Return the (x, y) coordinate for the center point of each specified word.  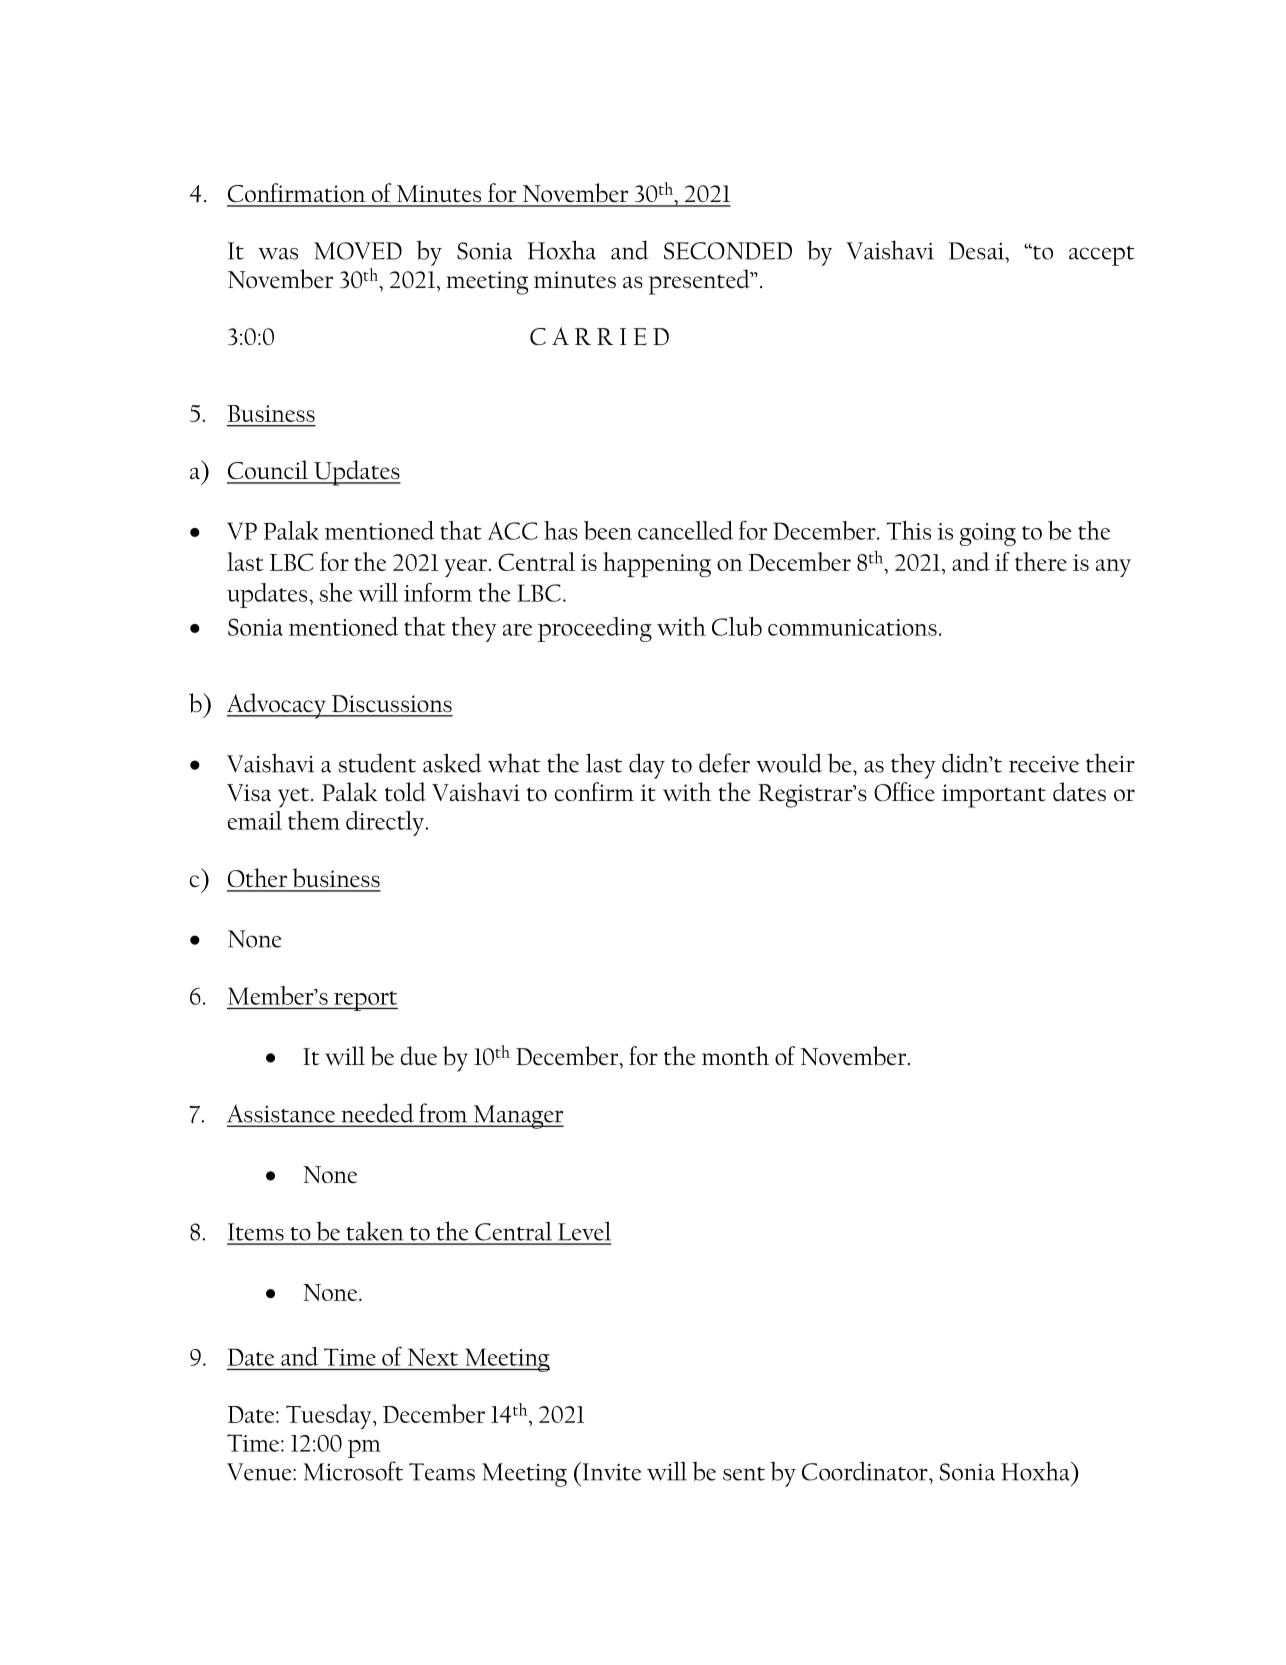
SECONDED (728, 251)
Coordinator (866, 1471)
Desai (978, 251)
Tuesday (330, 1416)
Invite (610, 1471)
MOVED (358, 251)
